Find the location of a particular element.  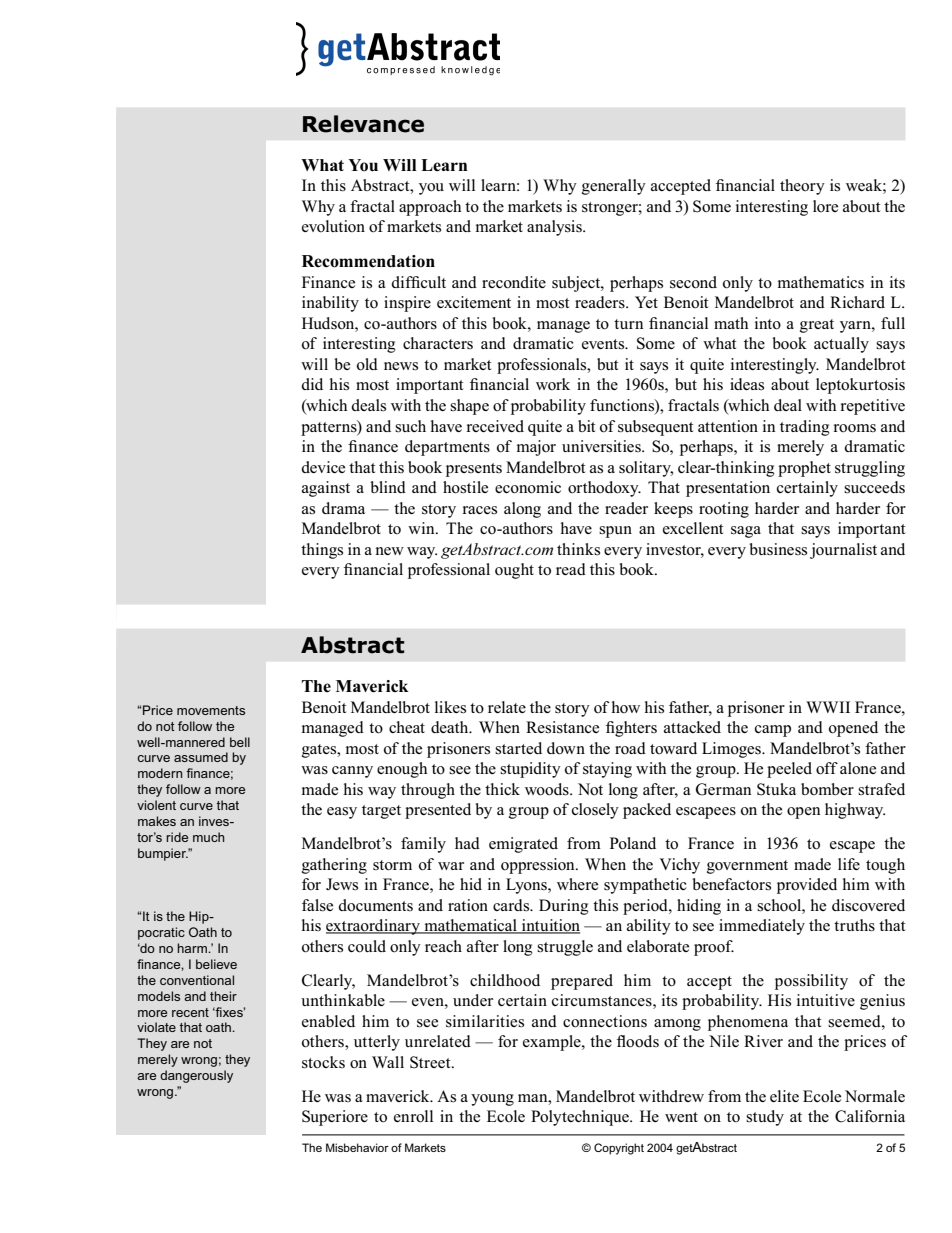

Relevance is located at coordinates (363, 124).
